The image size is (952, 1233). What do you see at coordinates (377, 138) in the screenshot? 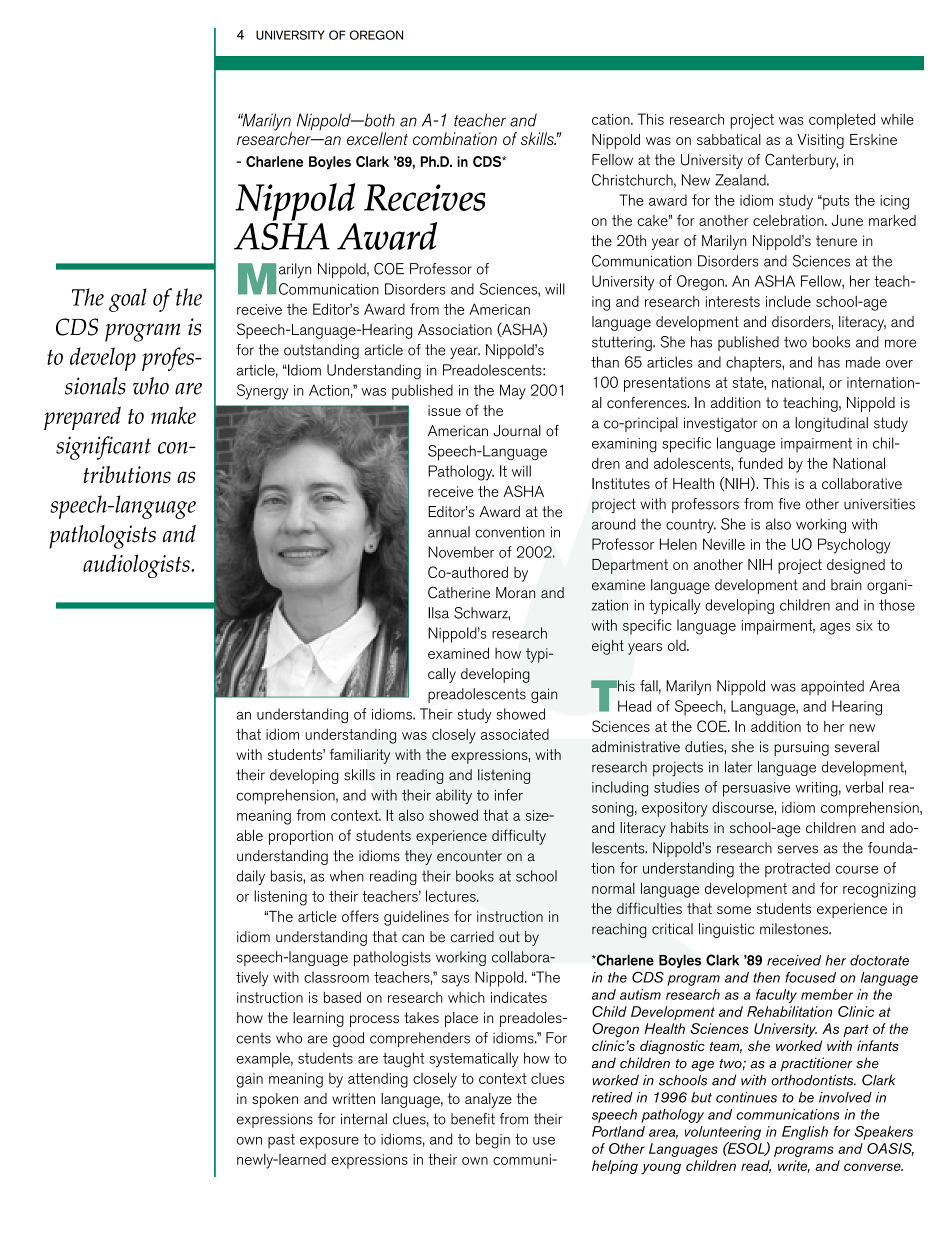
I see `excellent` at bounding box center [377, 138].
